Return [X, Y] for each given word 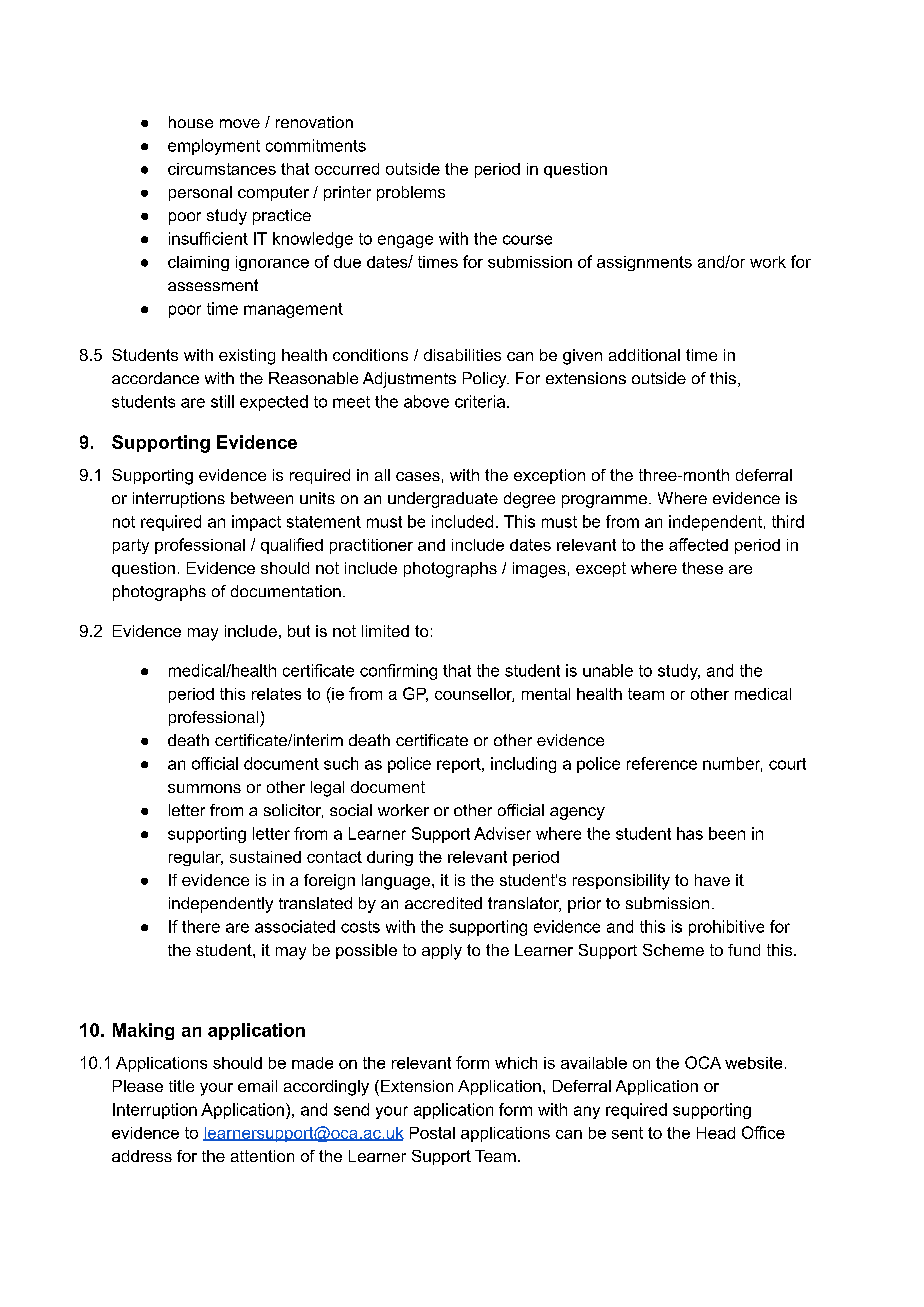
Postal [432, 1133]
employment [214, 147]
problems [411, 193]
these [702, 568]
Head [716, 1133]
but [299, 631]
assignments [644, 263]
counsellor [474, 695]
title [181, 1086]
